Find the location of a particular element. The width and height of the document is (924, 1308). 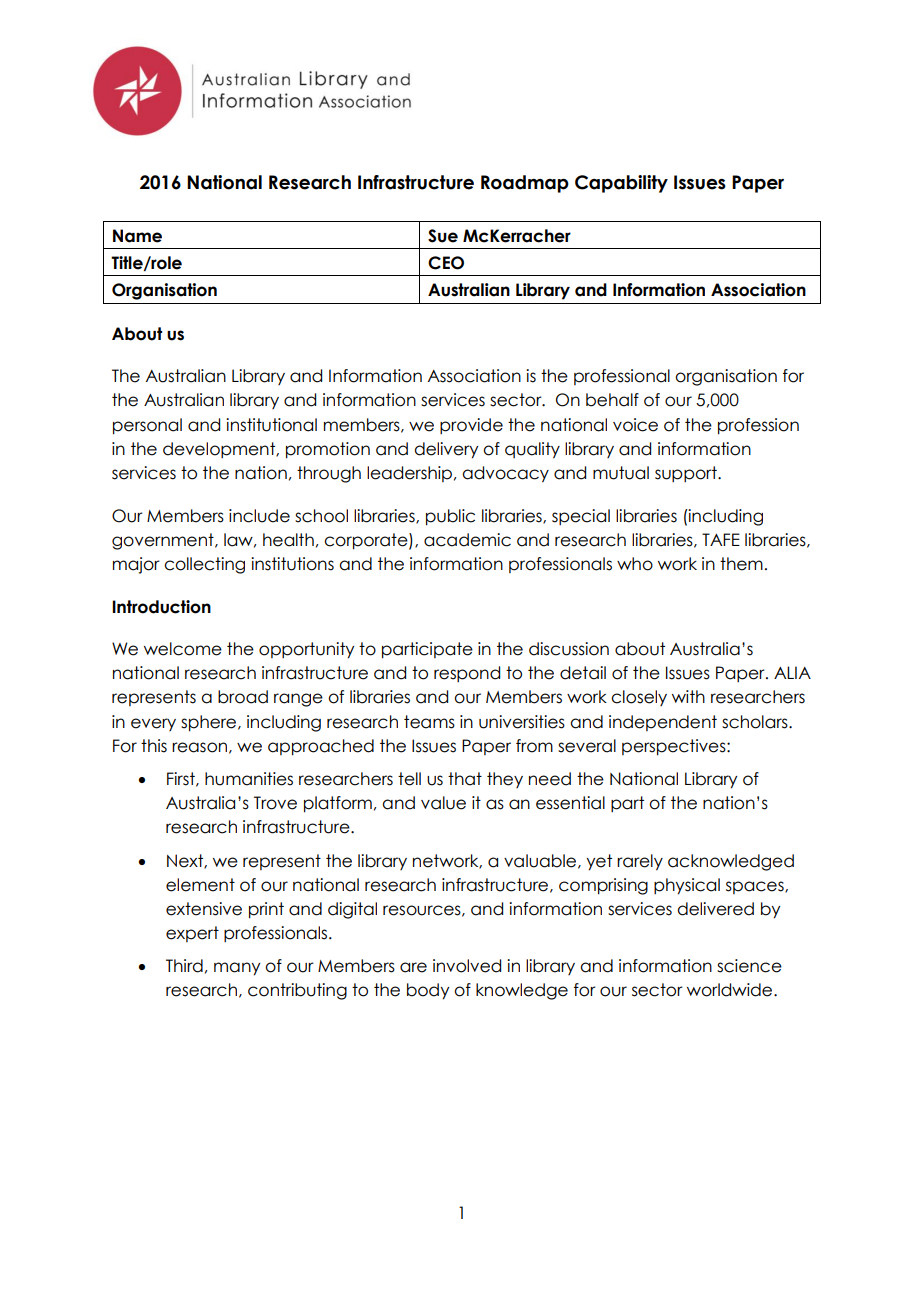

many is located at coordinates (237, 969).
